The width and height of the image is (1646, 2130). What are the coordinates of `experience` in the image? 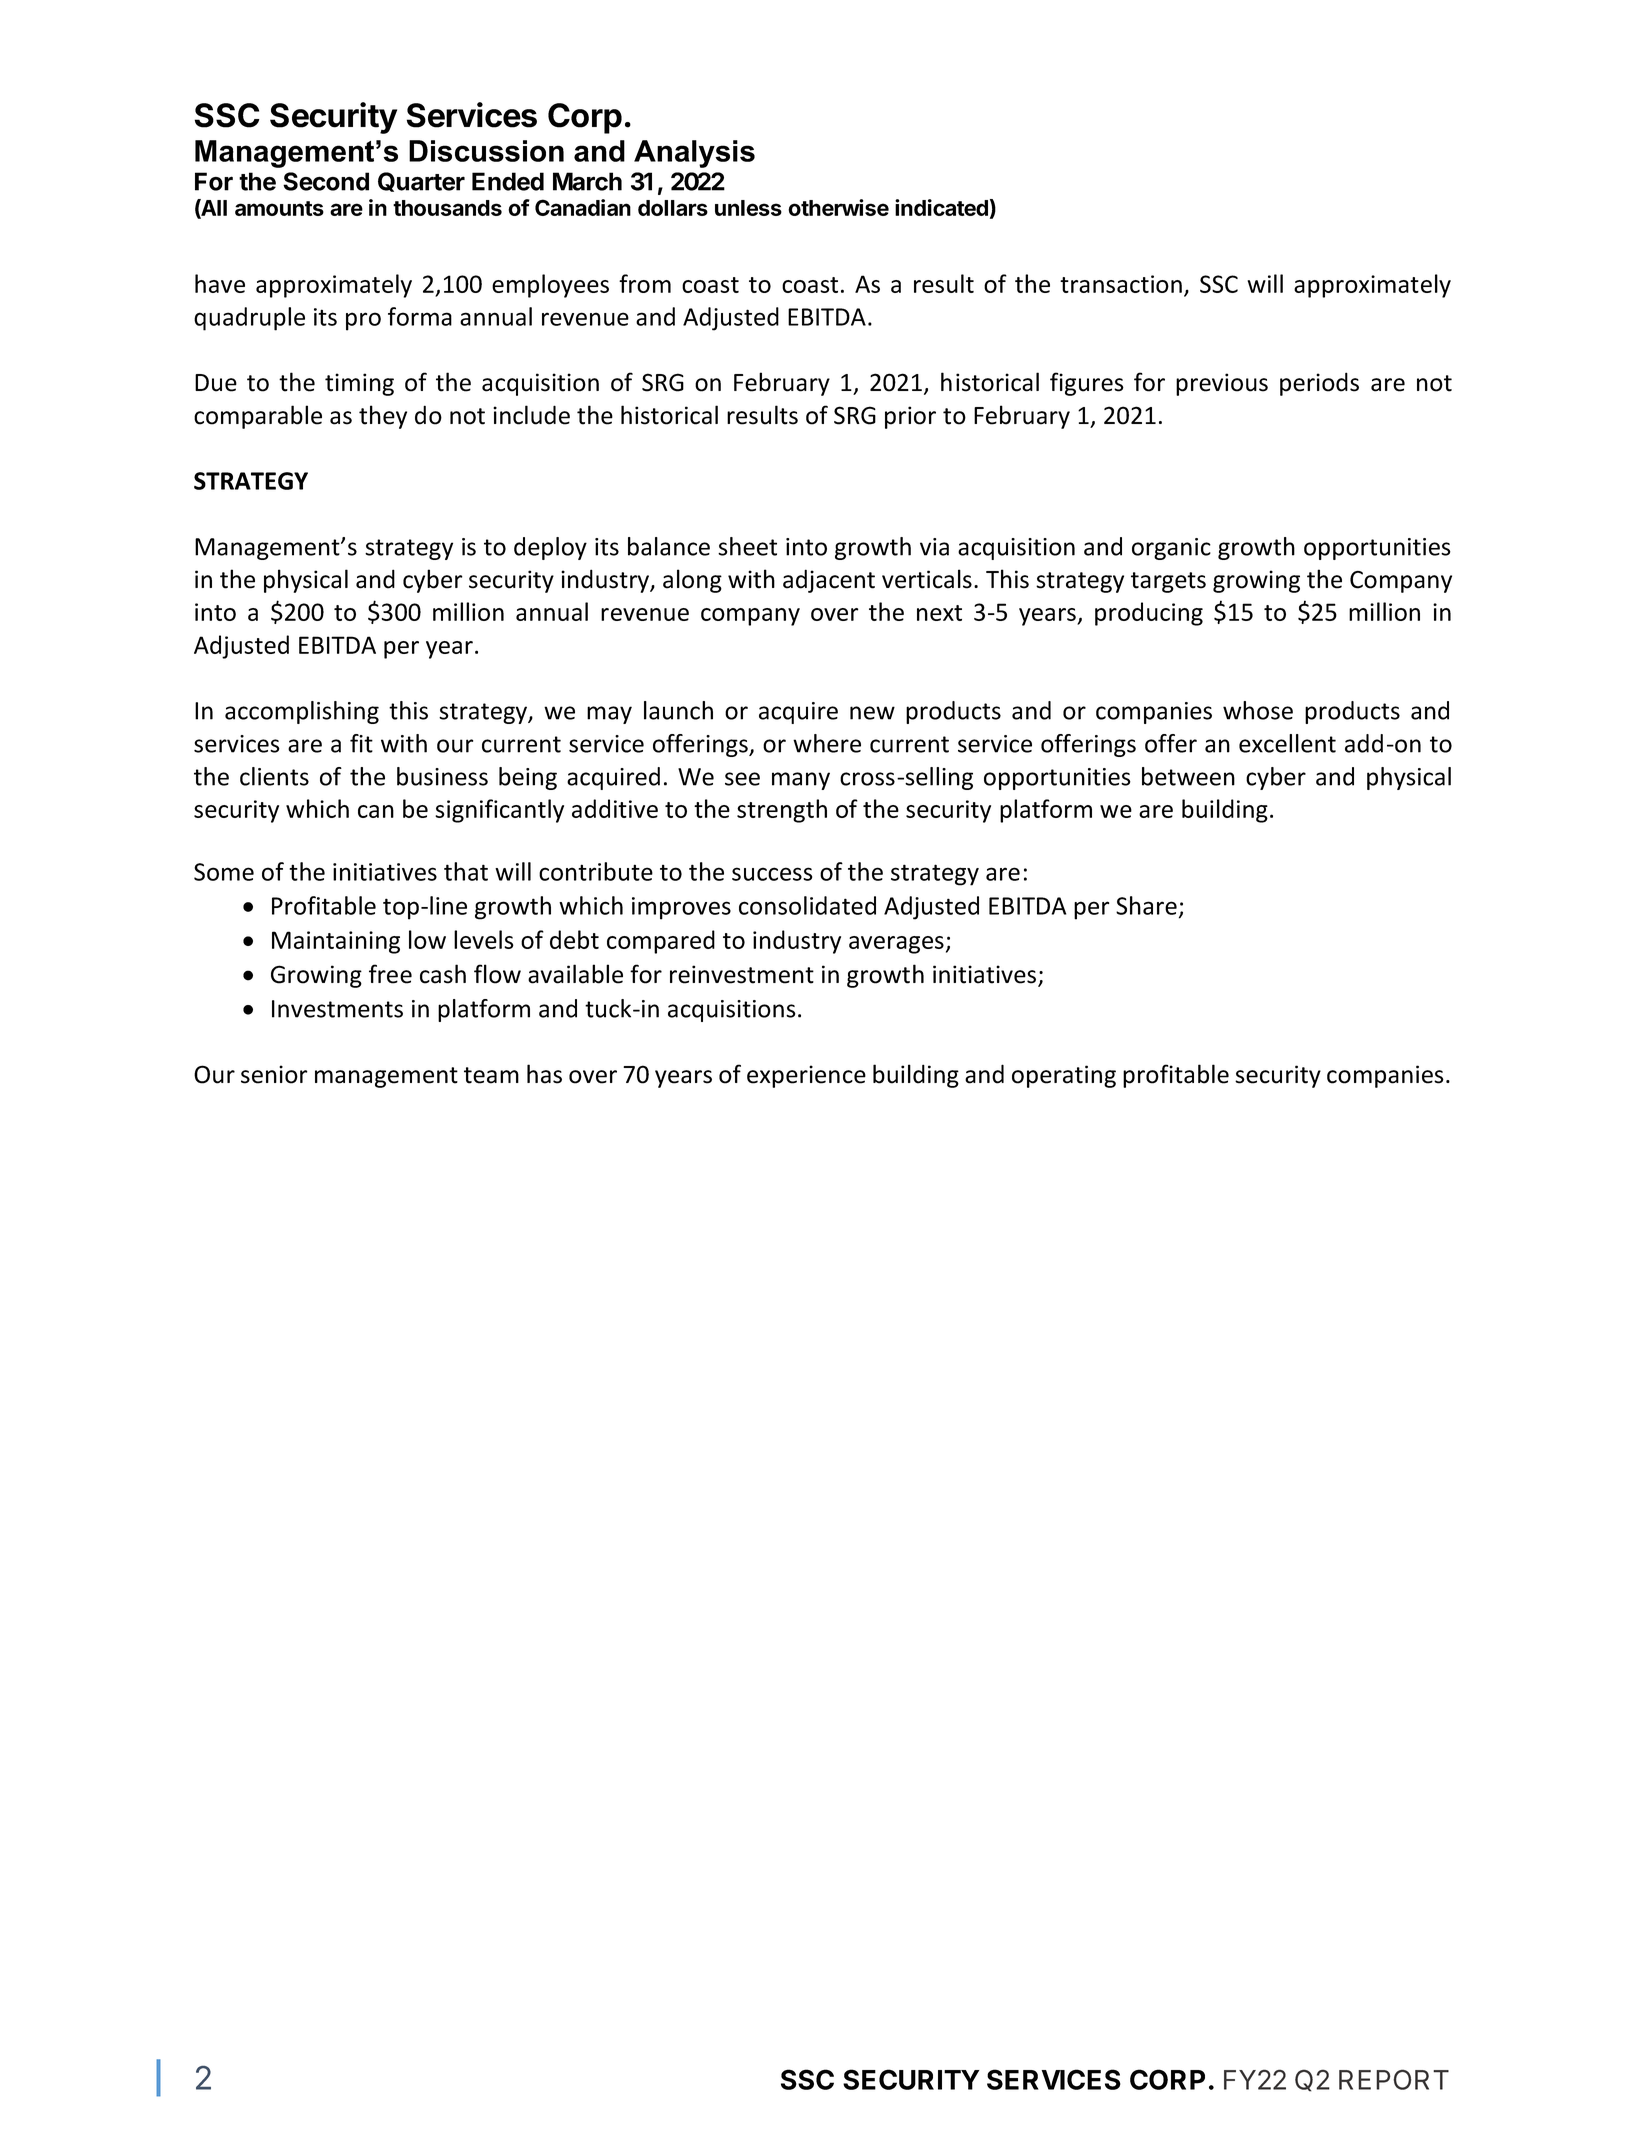 It's located at (806, 1076).
